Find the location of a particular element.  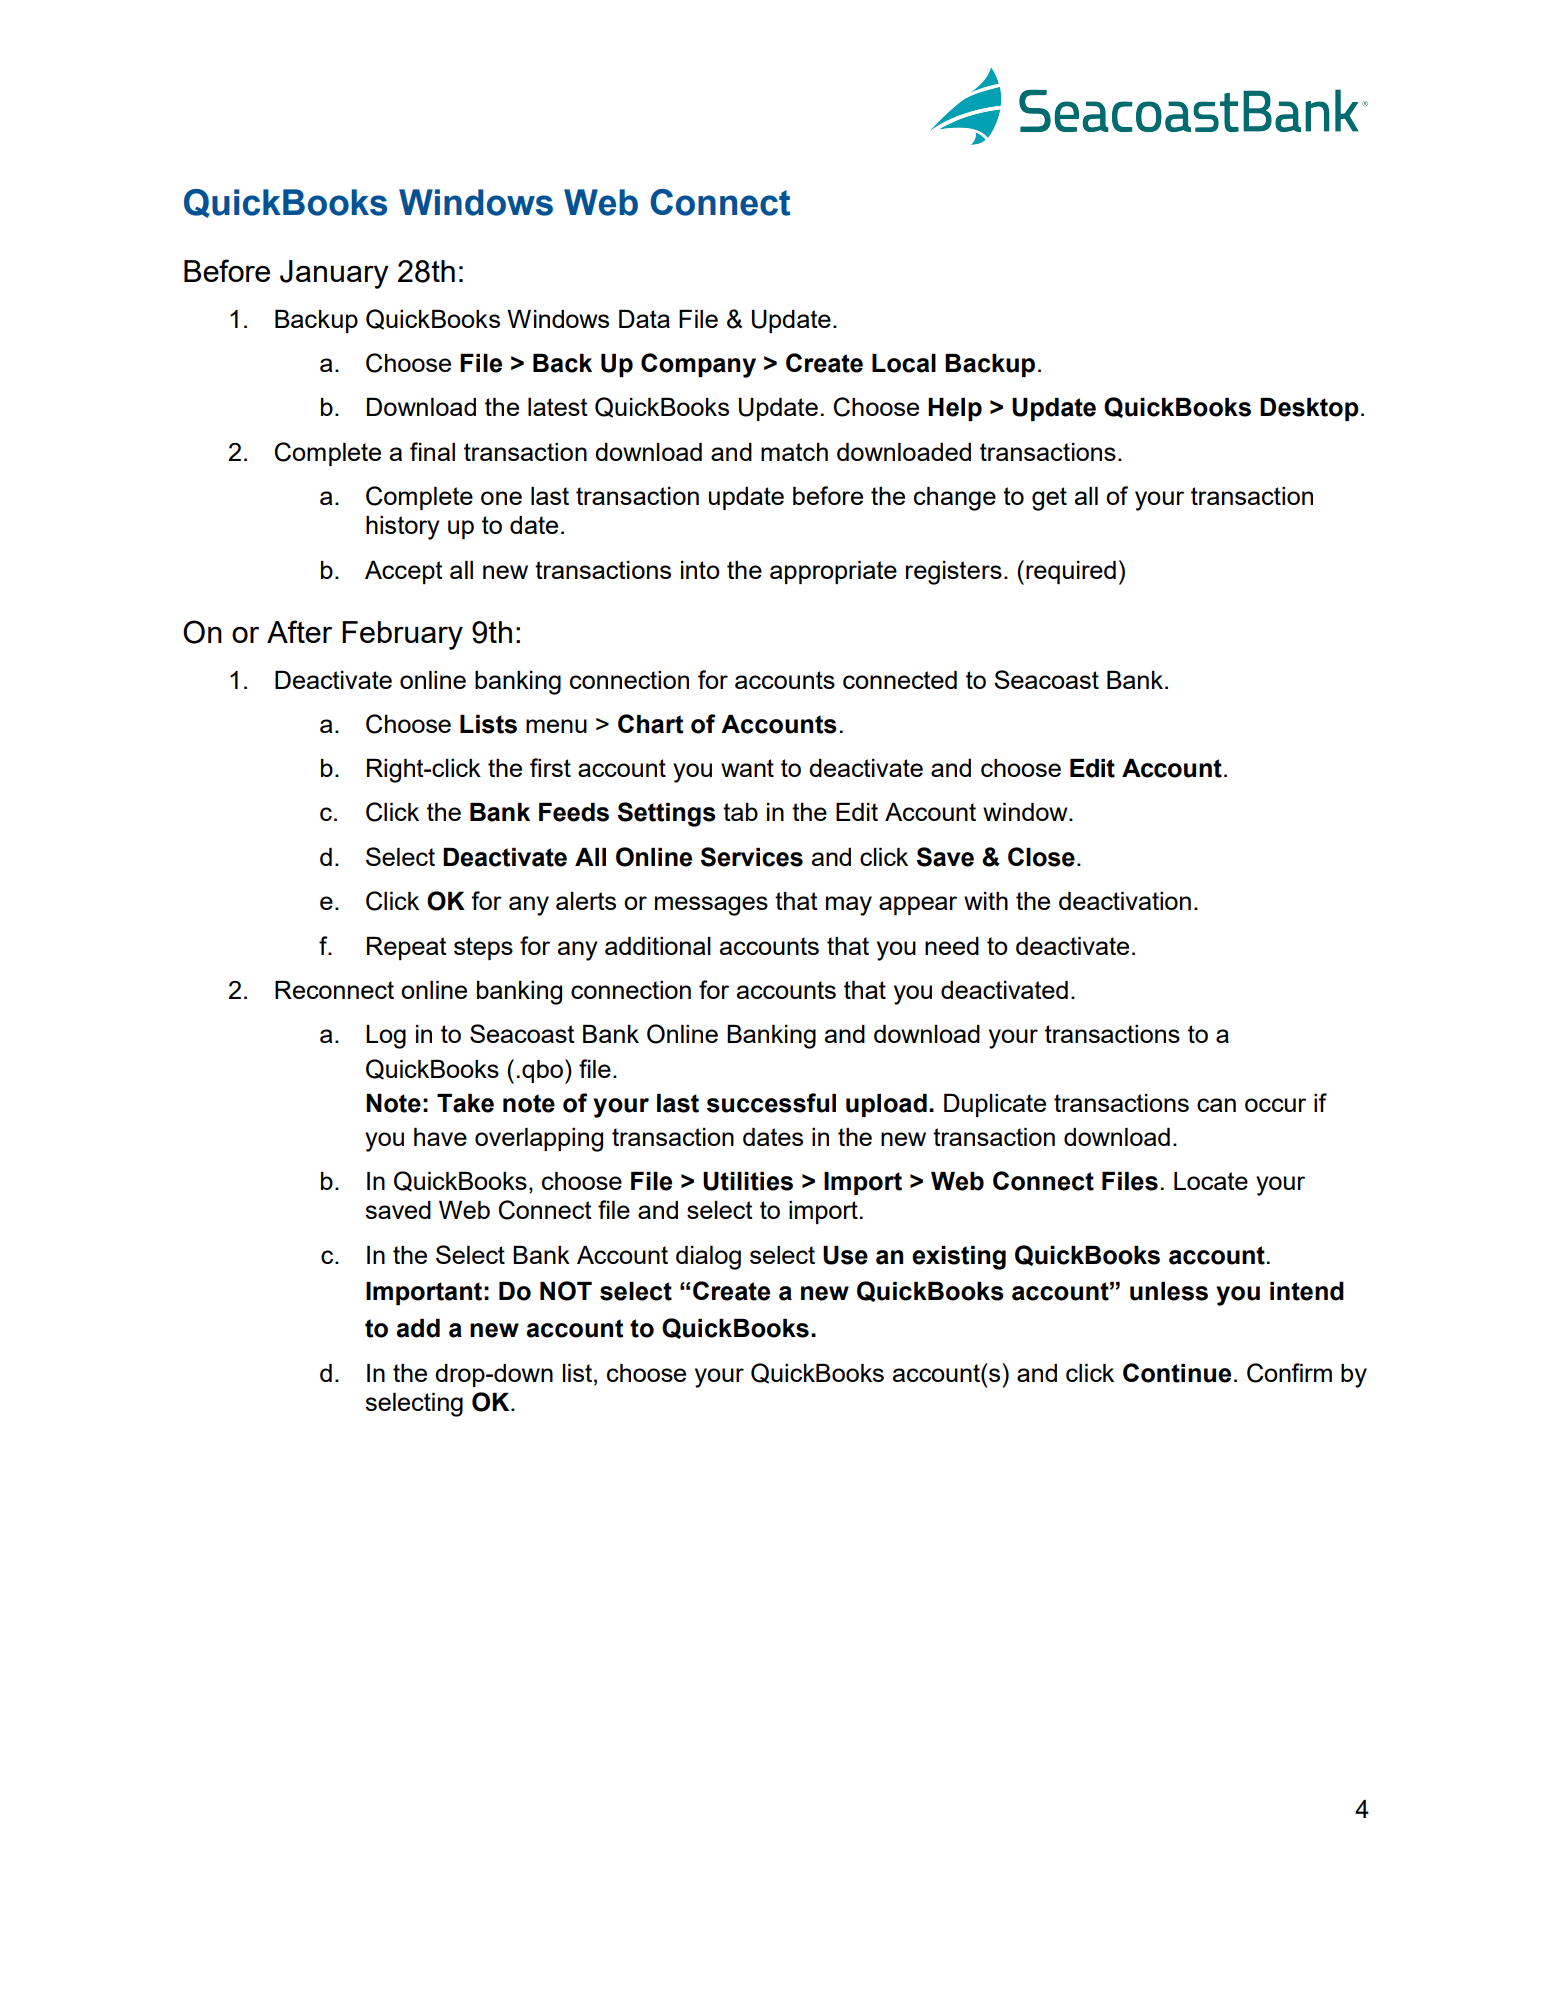

may is located at coordinates (849, 906).
